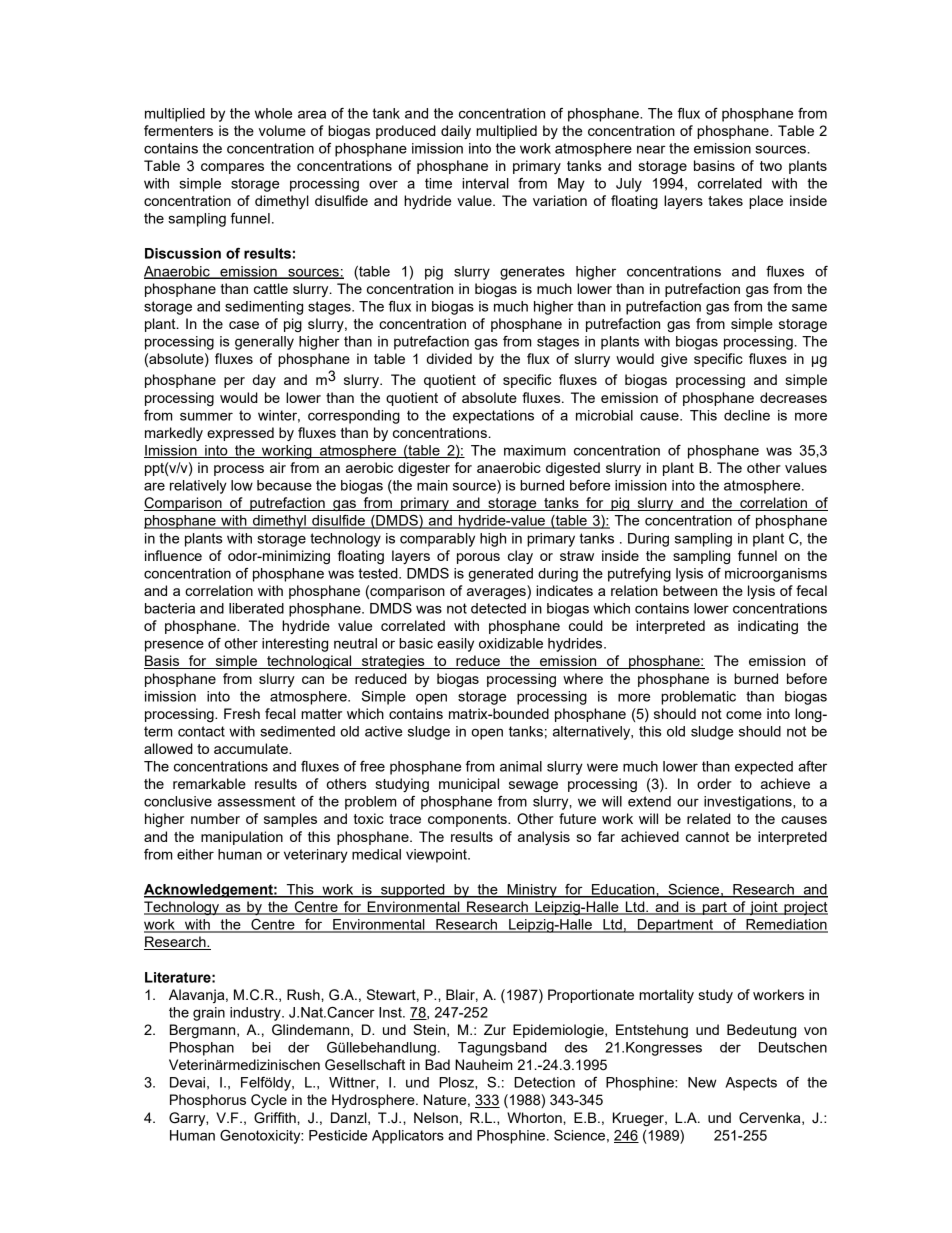 This document has height=1233, width=952. Describe the element at coordinates (674, 360) in the document. I see `give` at that location.
